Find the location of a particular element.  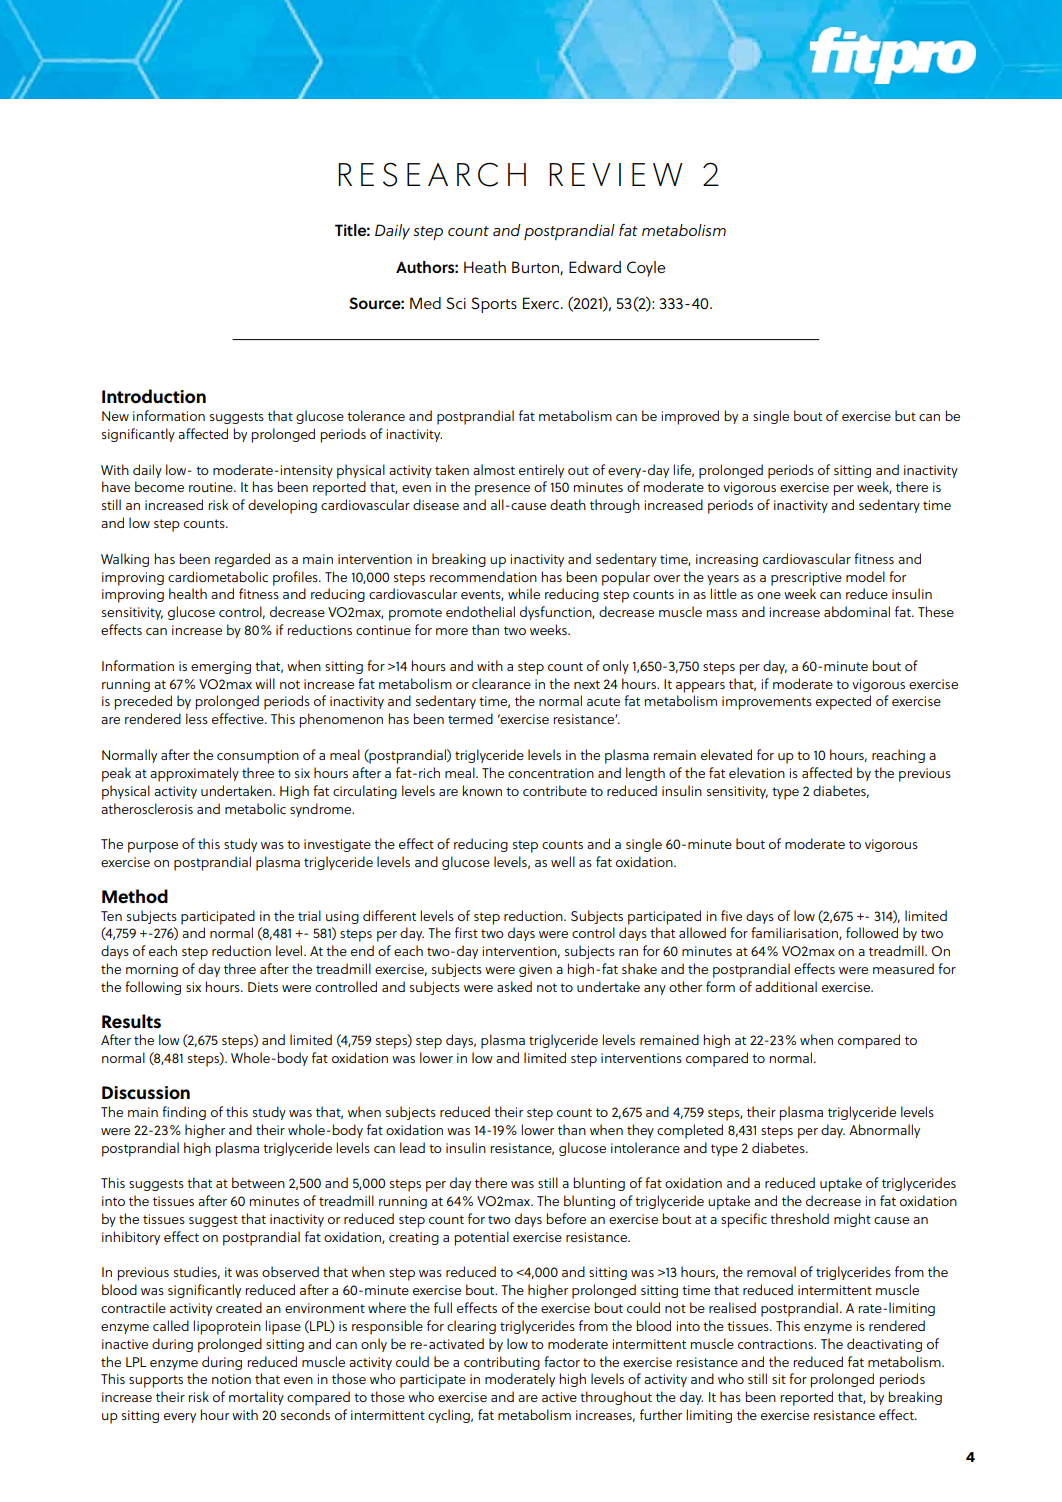

notion is located at coordinates (231, 1379).
